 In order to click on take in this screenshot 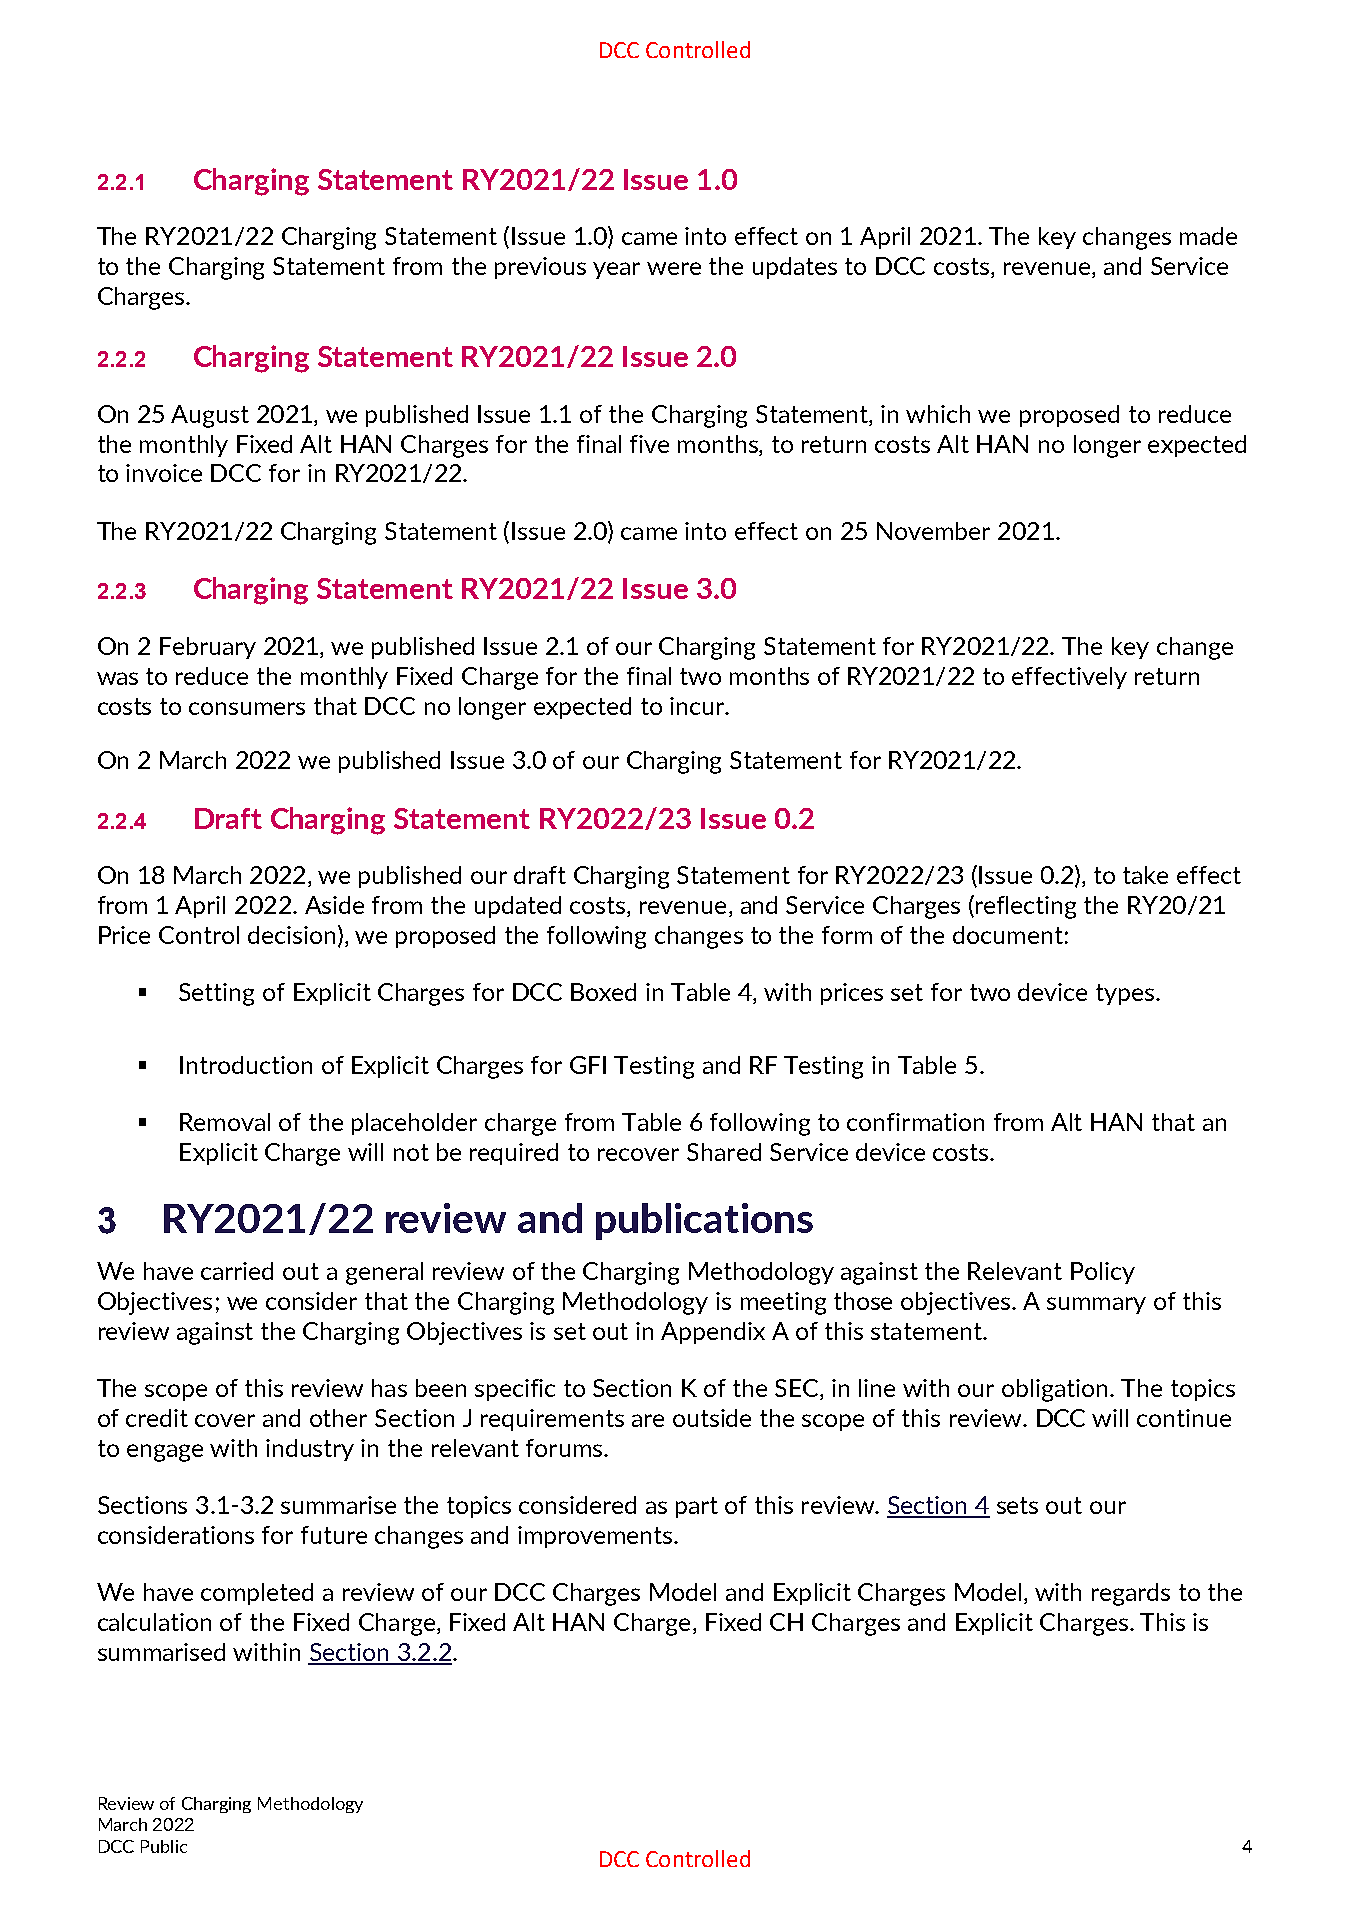, I will do `click(1145, 875)`.
